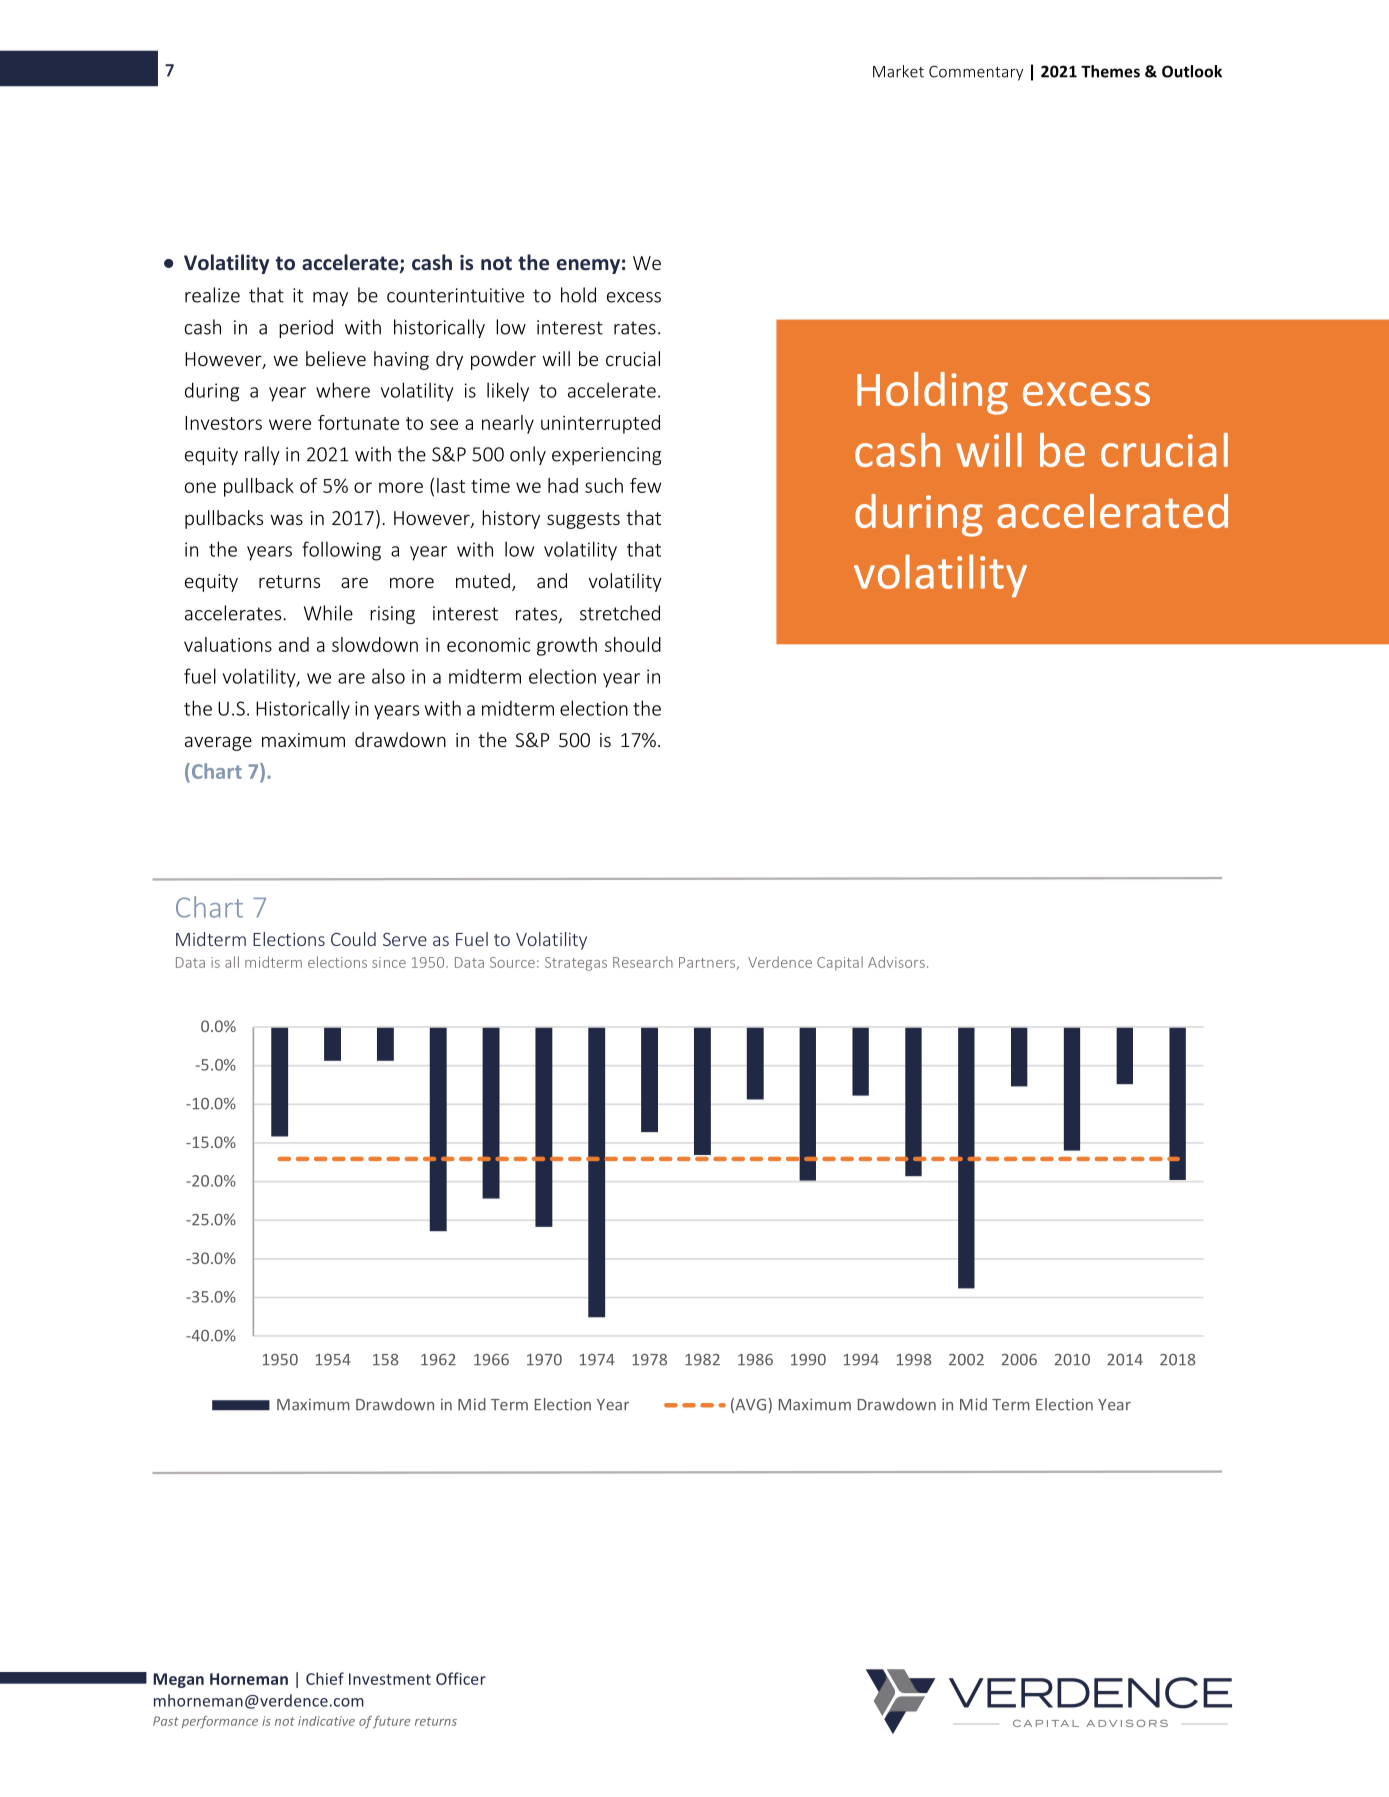 The image size is (1389, 1797). What do you see at coordinates (512, 962) in the screenshot?
I see `Source` at bounding box center [512, 962].
